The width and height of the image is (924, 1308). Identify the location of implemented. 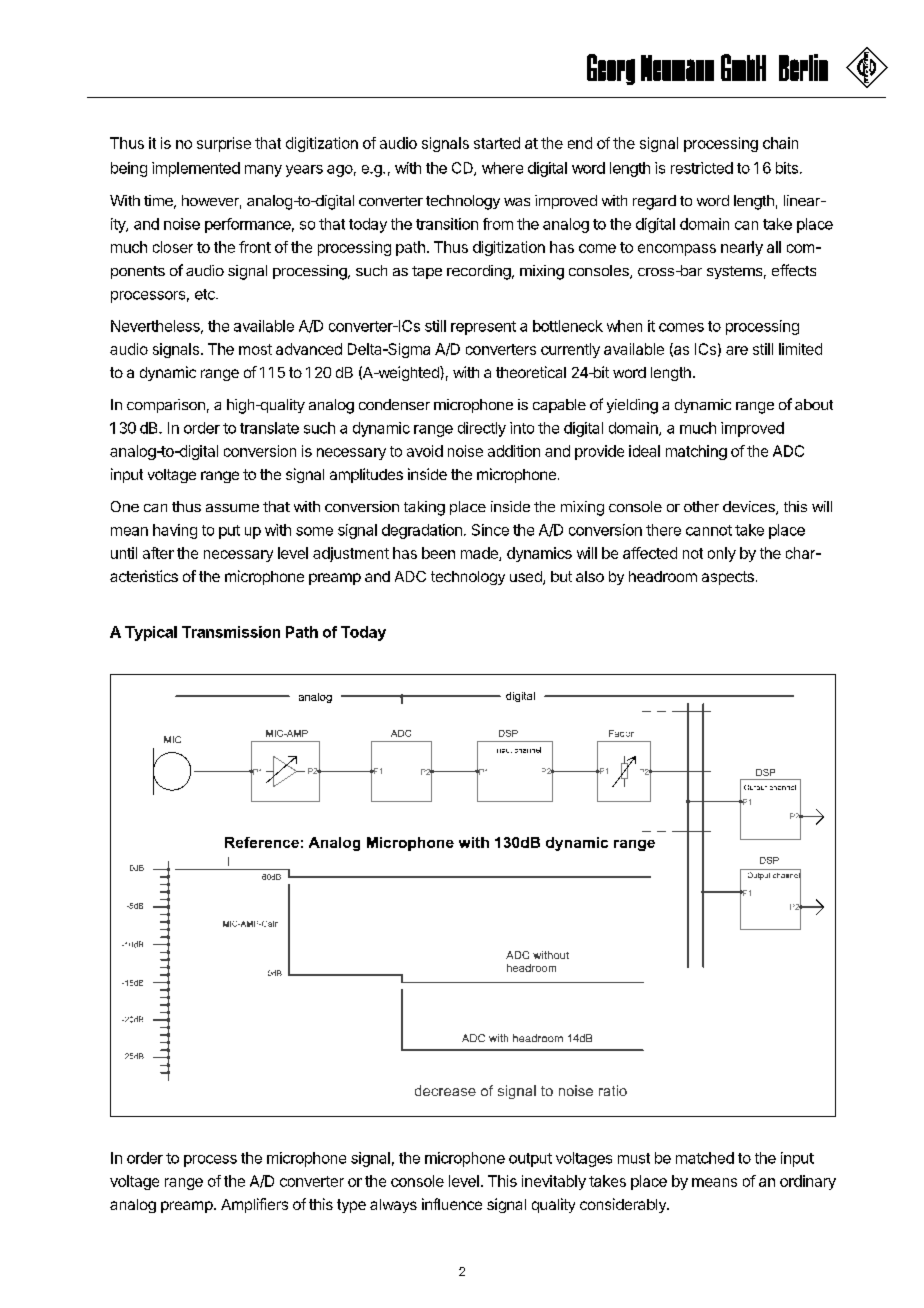
(196, 169).
